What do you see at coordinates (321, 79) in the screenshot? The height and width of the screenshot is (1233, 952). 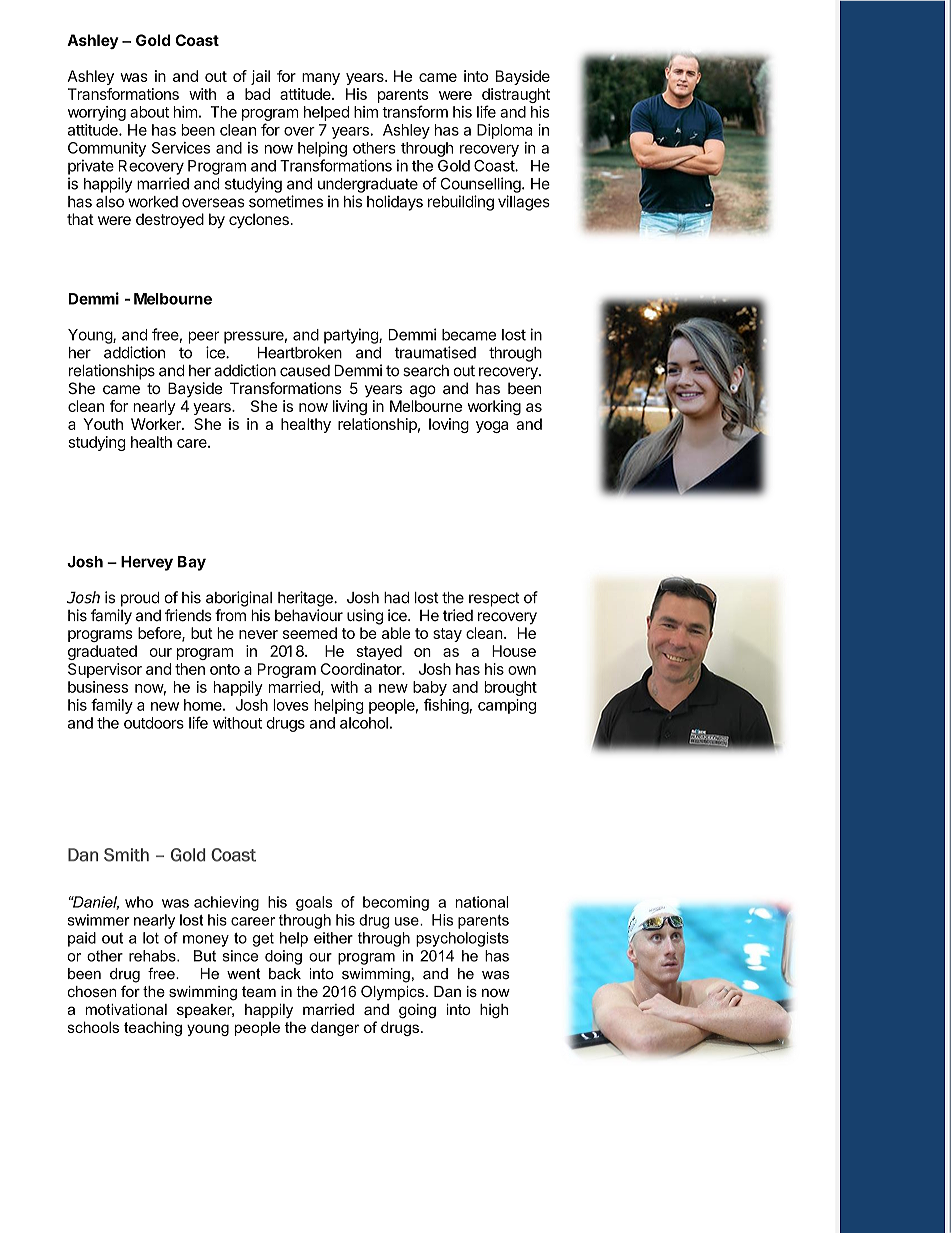 I see `many` at bounding box center [321, 79].
